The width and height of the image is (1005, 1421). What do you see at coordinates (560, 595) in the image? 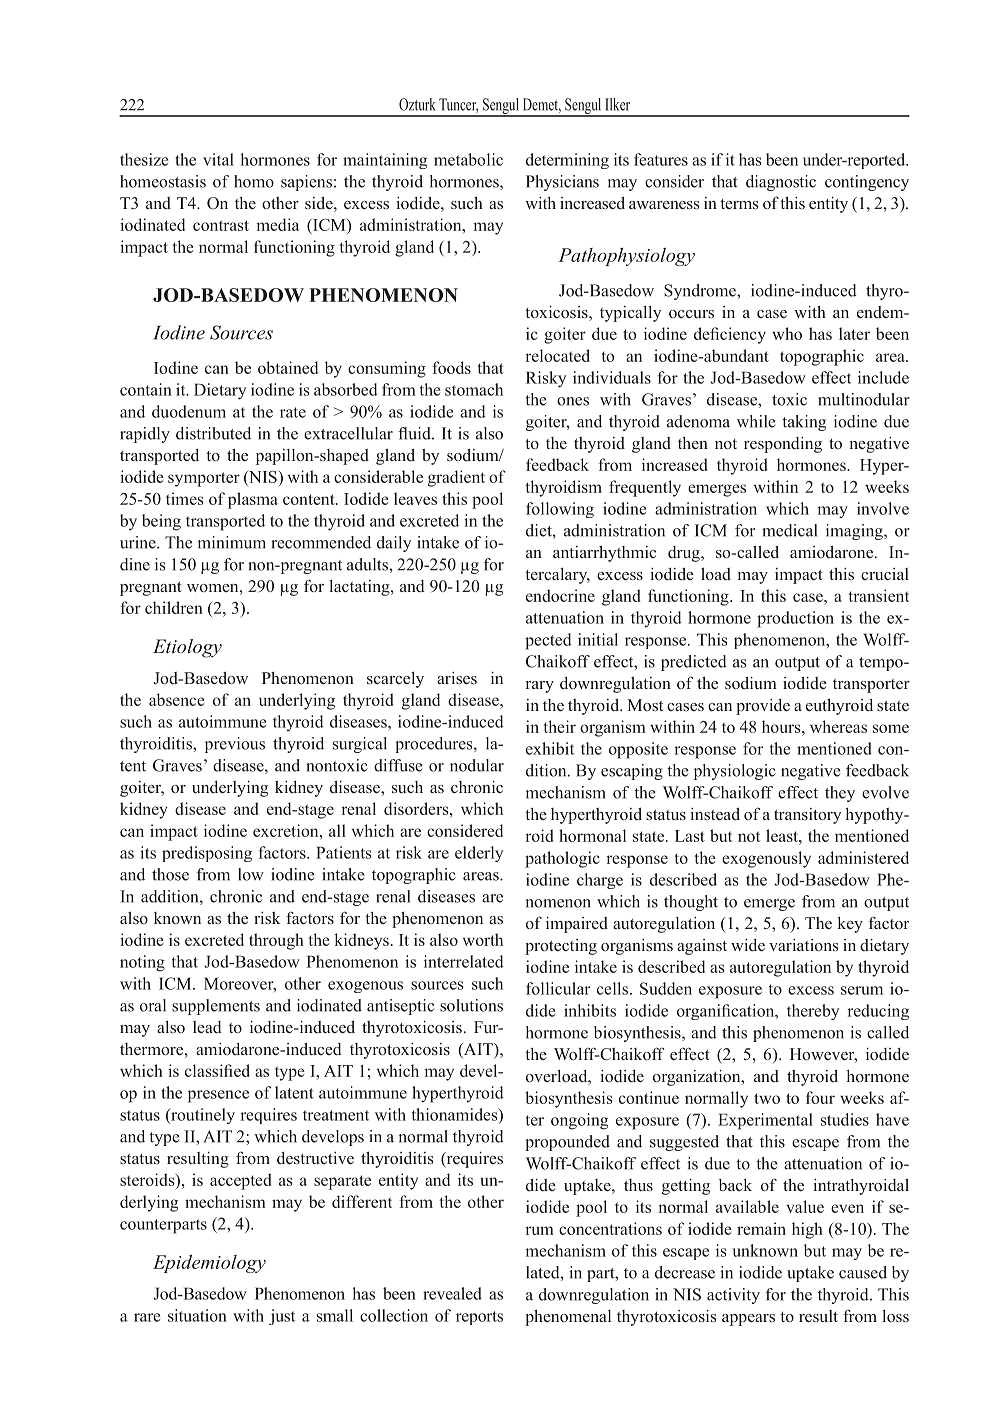
I see `endocrine` at bounding box center [560, 595].
